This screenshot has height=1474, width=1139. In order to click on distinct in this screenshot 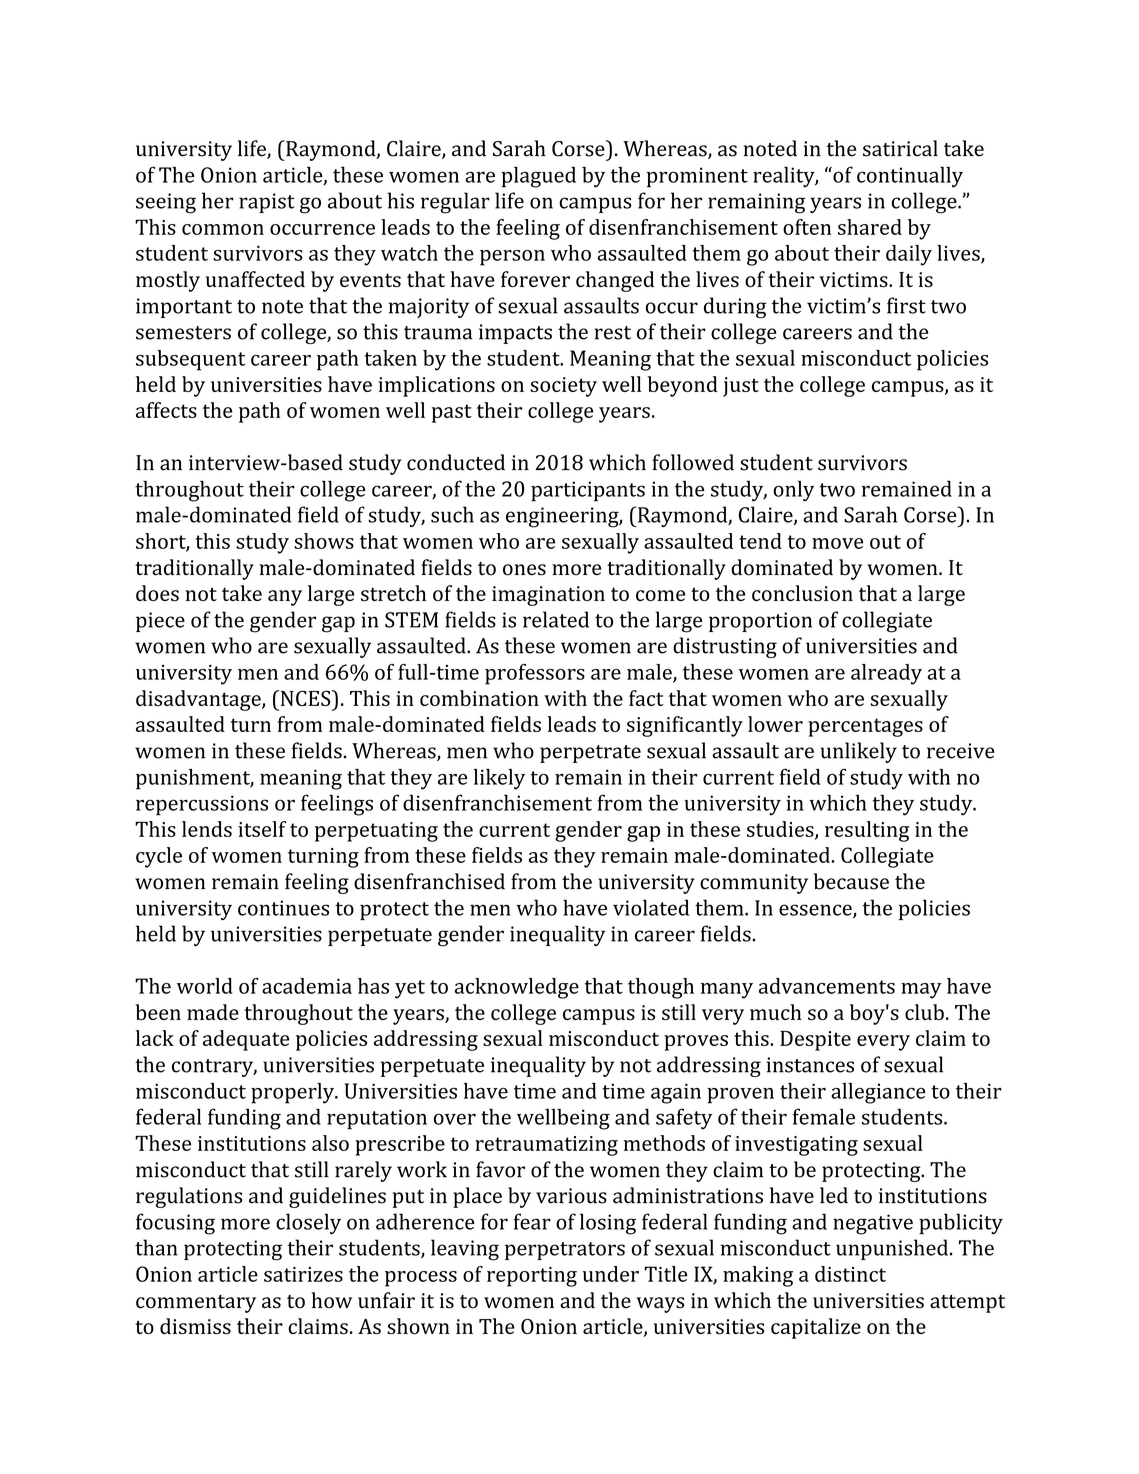, I will do `click(850, 1274)`.
